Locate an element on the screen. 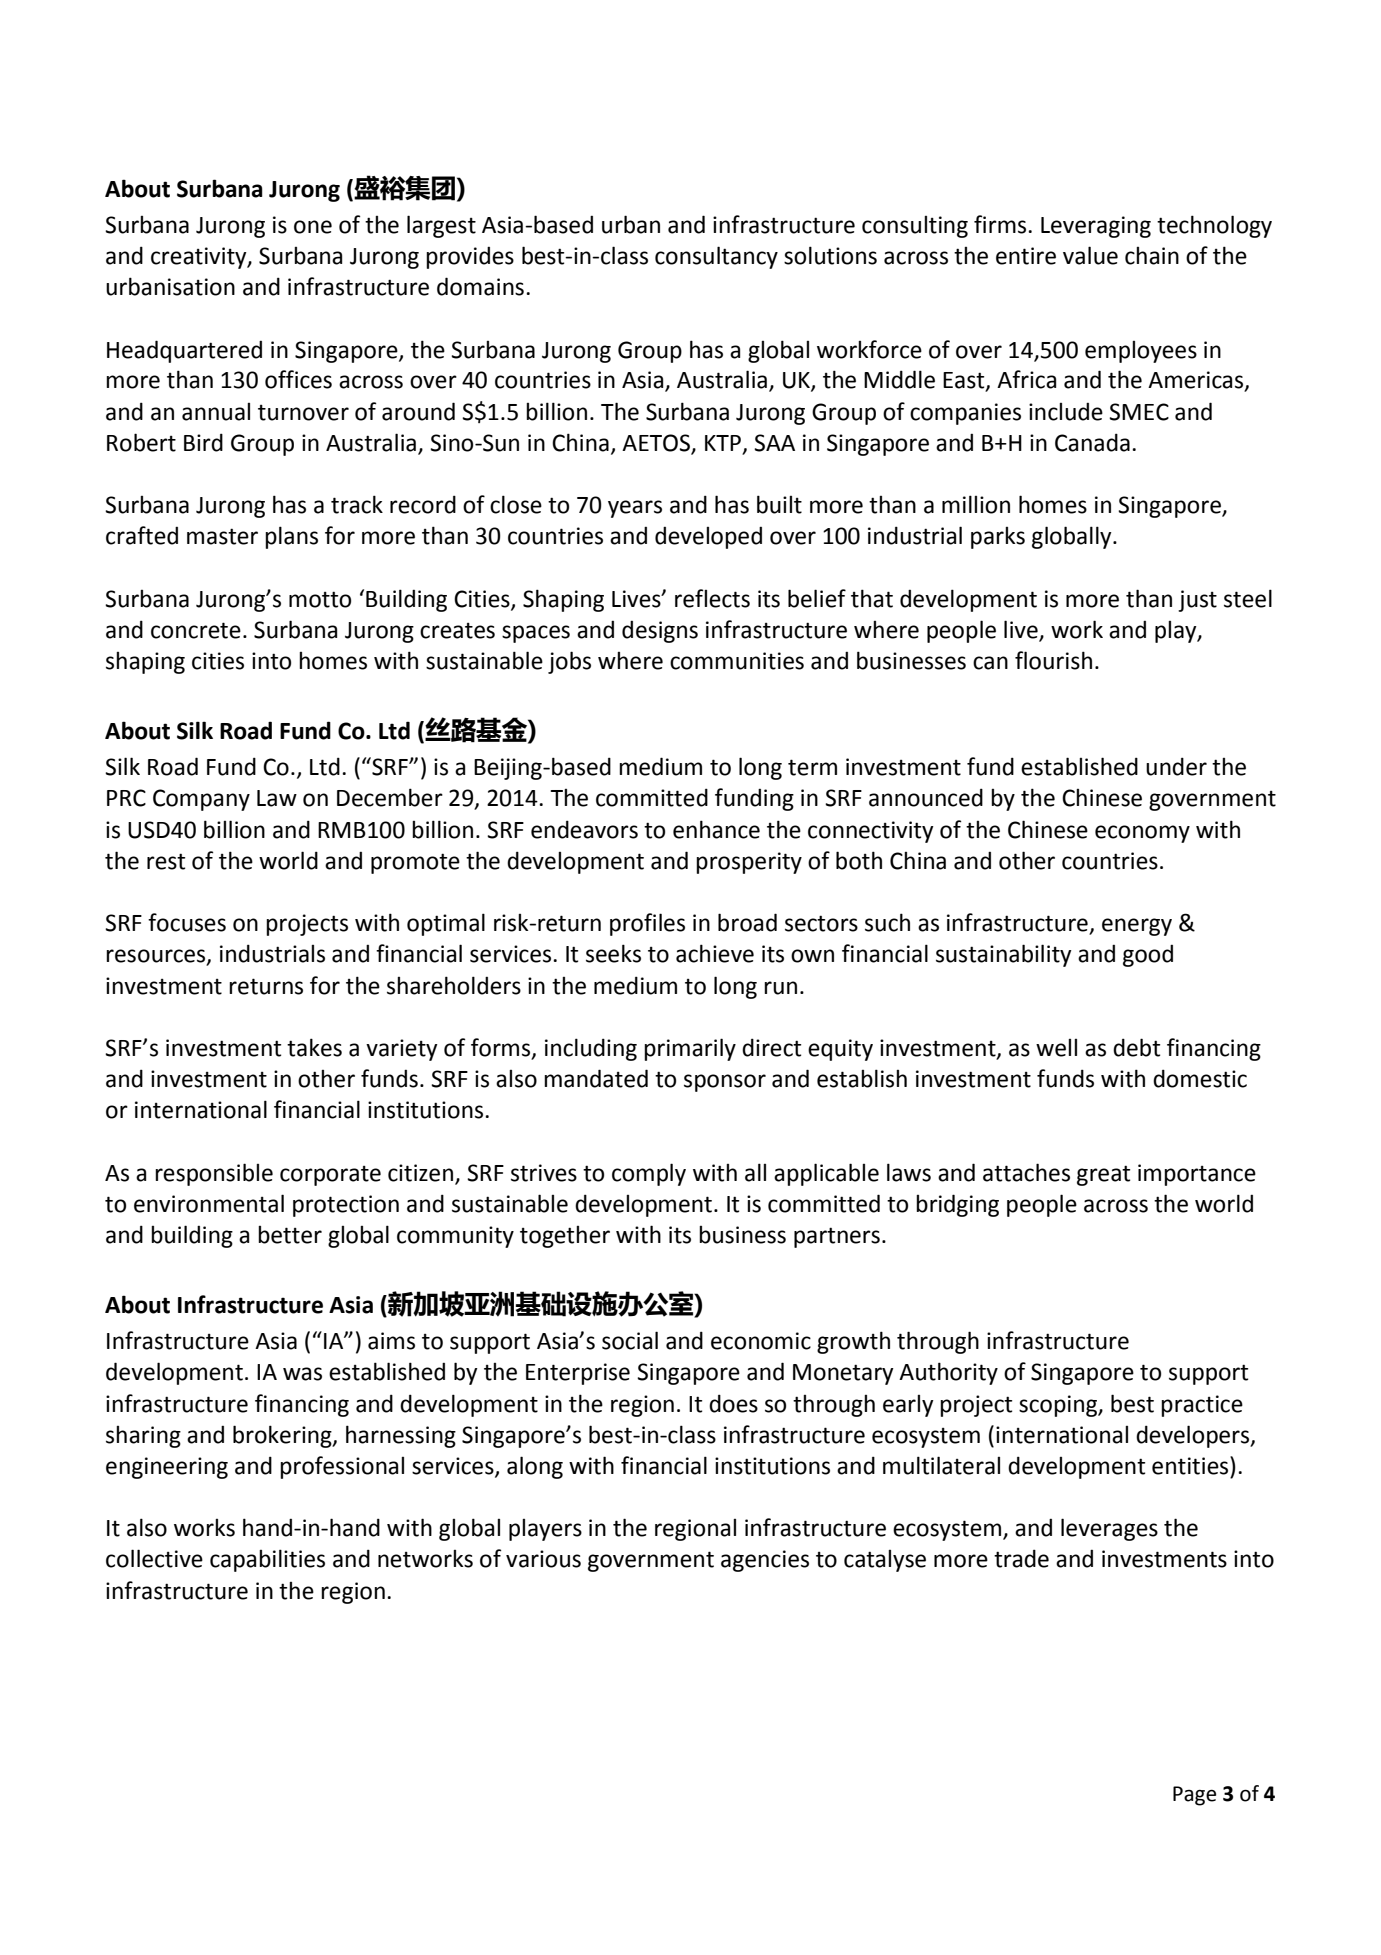 Image resolution: width=1381 pixels, height=1955 pixels. capabilities is located at coordinates (267, 1560).
